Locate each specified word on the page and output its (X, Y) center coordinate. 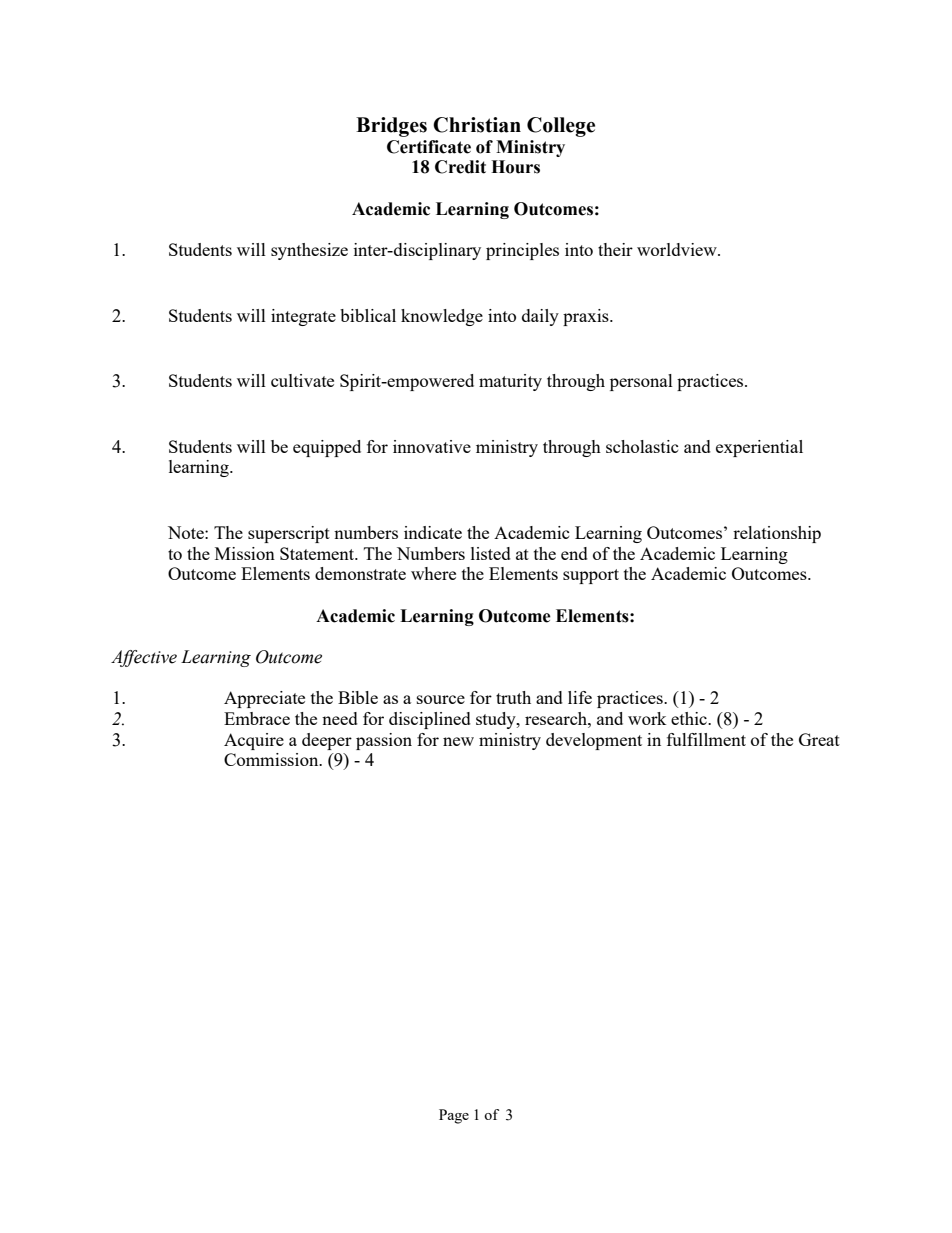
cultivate (302, 380)
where (433, 573)
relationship (777, 534)
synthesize (309, 251)
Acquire (254, 741)
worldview (678, 249)
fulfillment (706, 739)
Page (454, 1116)
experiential (759, 448)
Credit (460, 167)
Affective (144, 658)
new (458, 741)
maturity (510, 382)
